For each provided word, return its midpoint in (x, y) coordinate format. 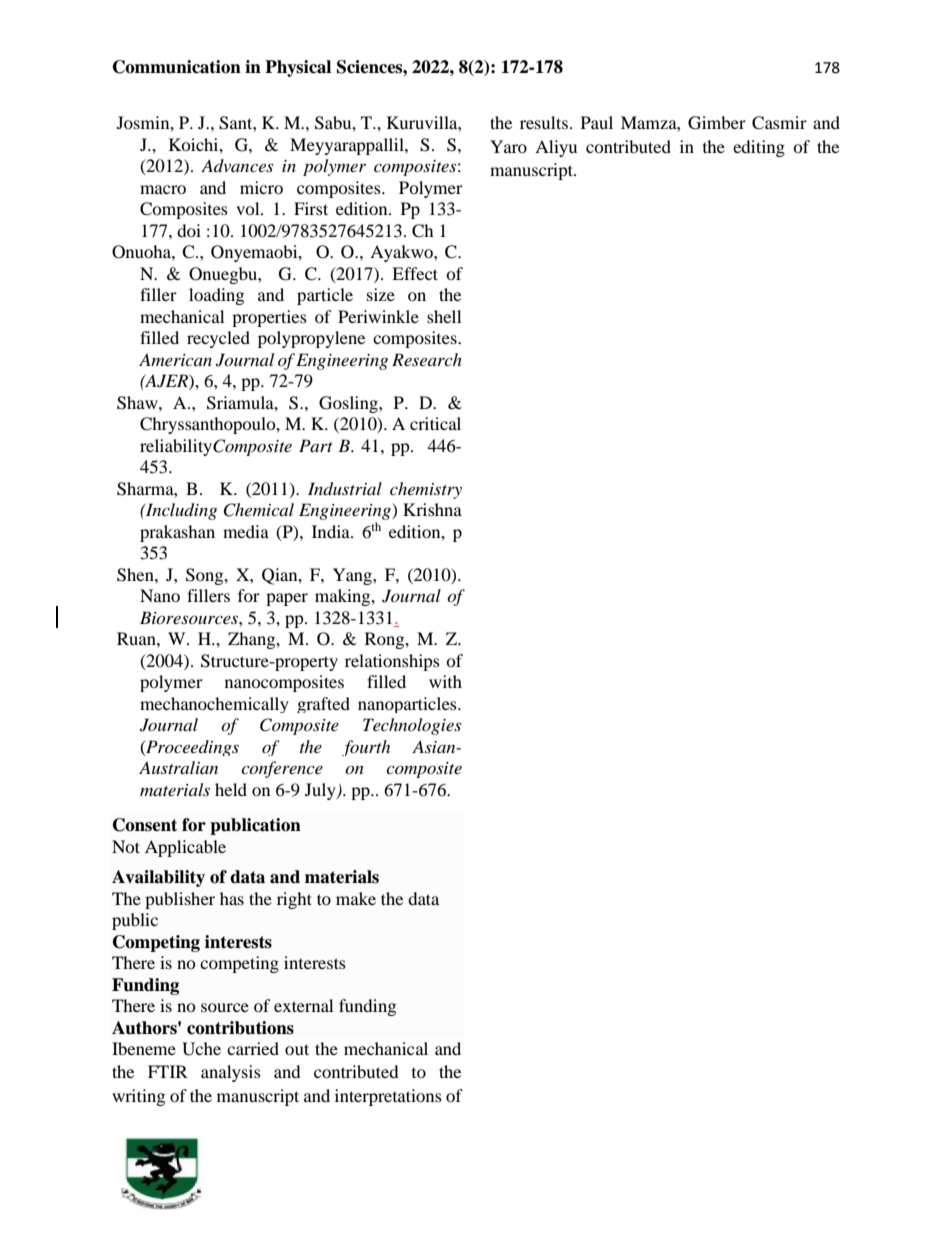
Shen (136, 575)
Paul (597, 122)
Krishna (432, 509)
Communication (177, 67)
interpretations (388, 1097)
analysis (231, 1073)
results (544, 122)
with (445, 681)
